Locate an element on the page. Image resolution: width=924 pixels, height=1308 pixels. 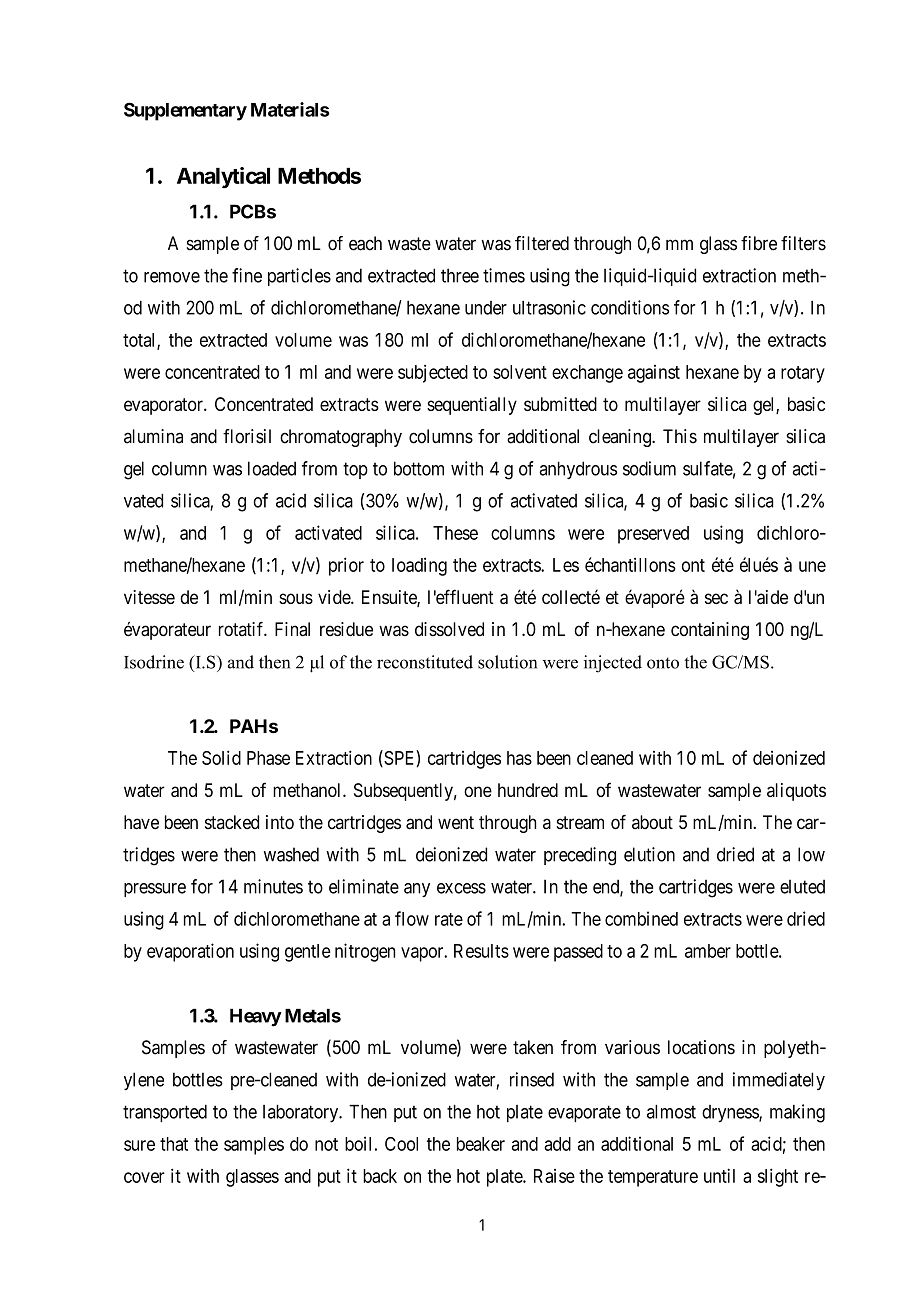
until is located at coordinates (719, 1175).
